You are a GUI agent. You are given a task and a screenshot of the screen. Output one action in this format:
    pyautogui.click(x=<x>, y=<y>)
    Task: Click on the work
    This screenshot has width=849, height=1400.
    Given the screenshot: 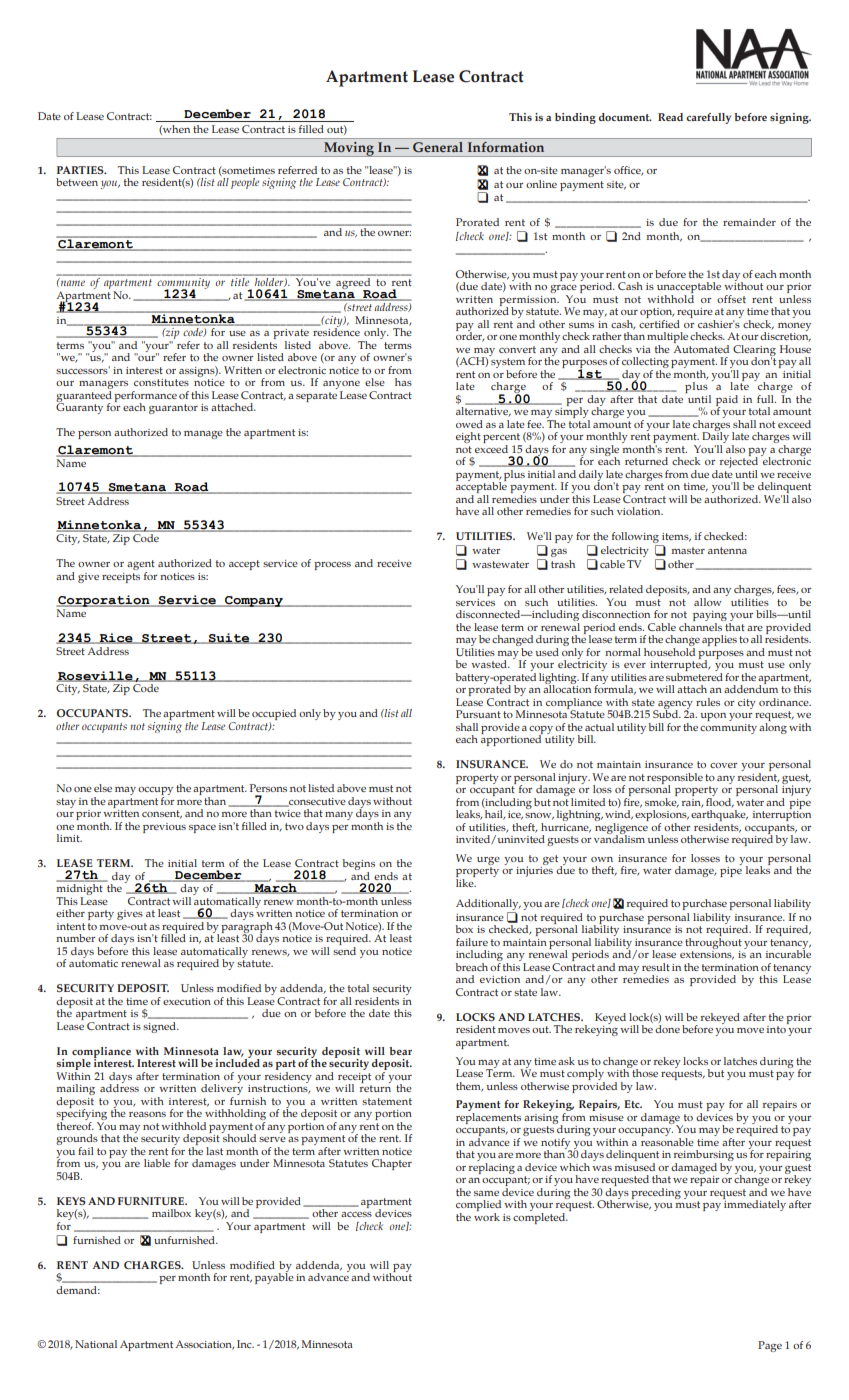 What is the action you would take?
    pyautogui.click(x=487, y=1215)
